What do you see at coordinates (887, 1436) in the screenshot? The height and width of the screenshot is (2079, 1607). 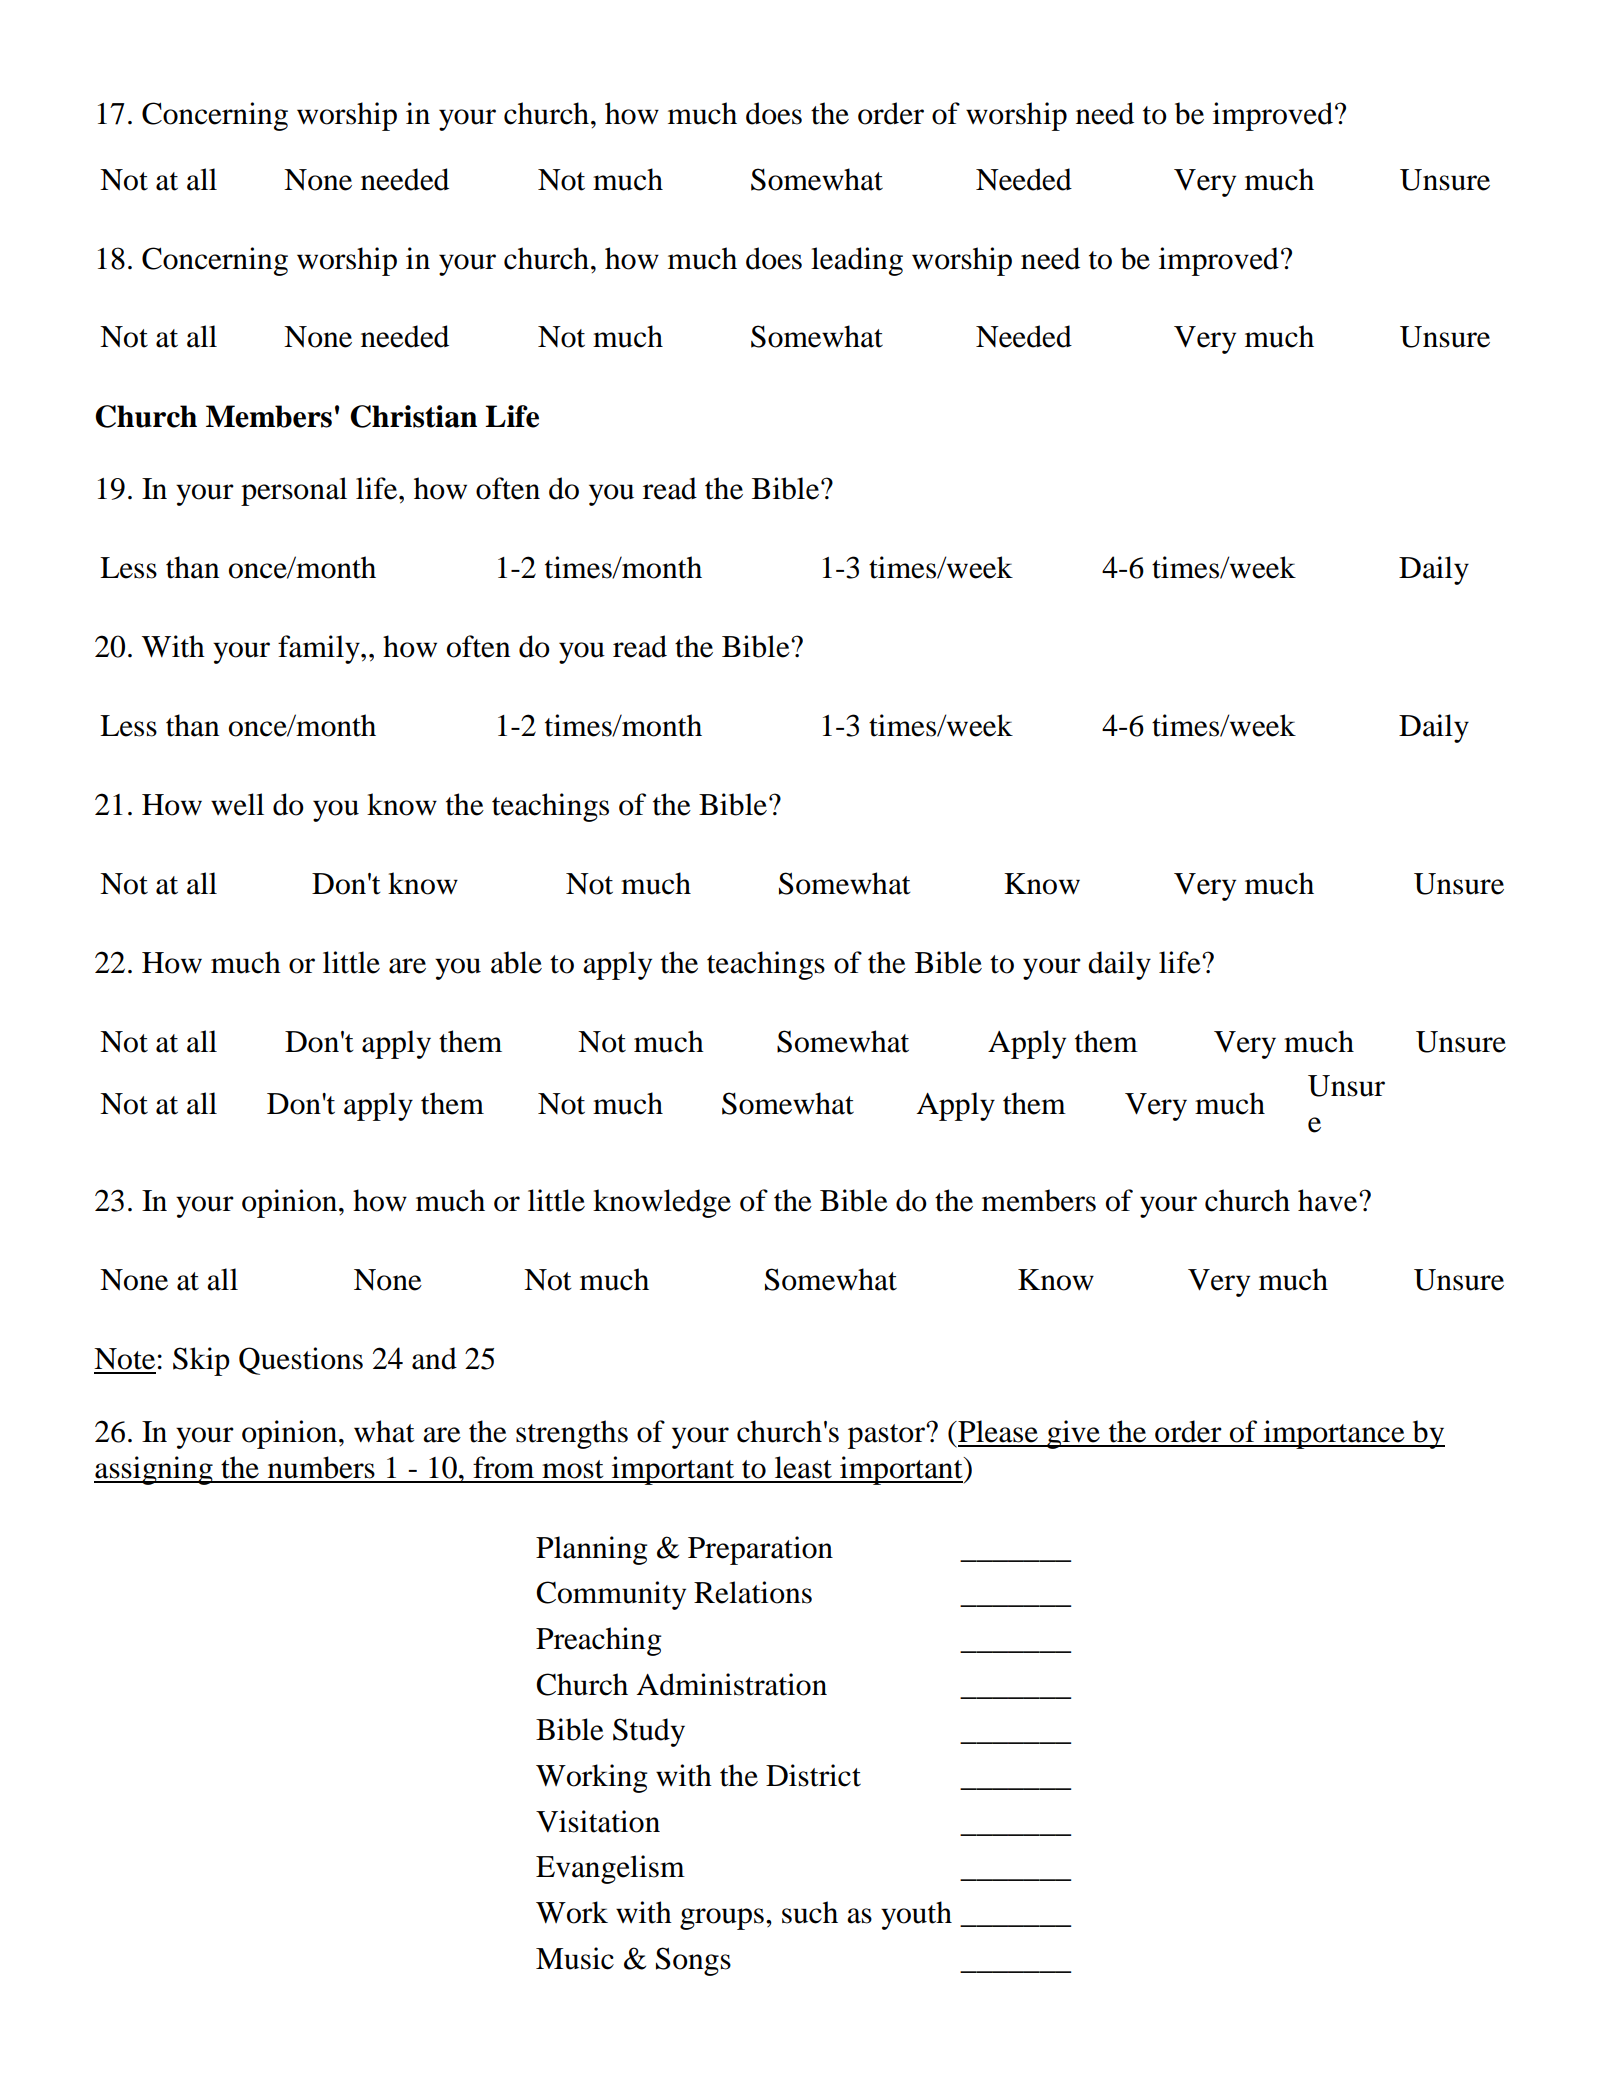 I see `pastor` at bounding box center [887, 1436].
